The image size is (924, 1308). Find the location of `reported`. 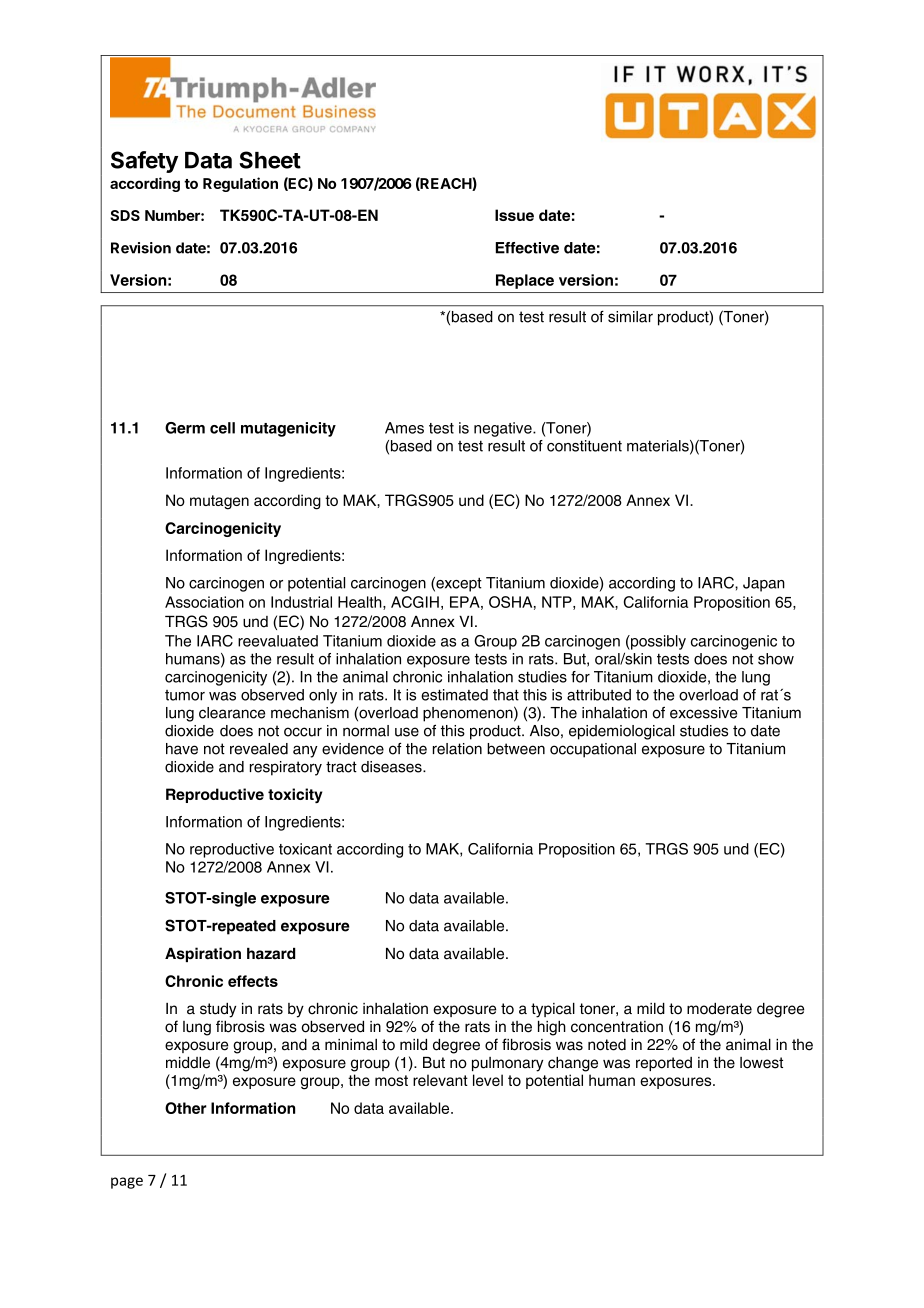

reported is located at coordinates (664, 1064).
